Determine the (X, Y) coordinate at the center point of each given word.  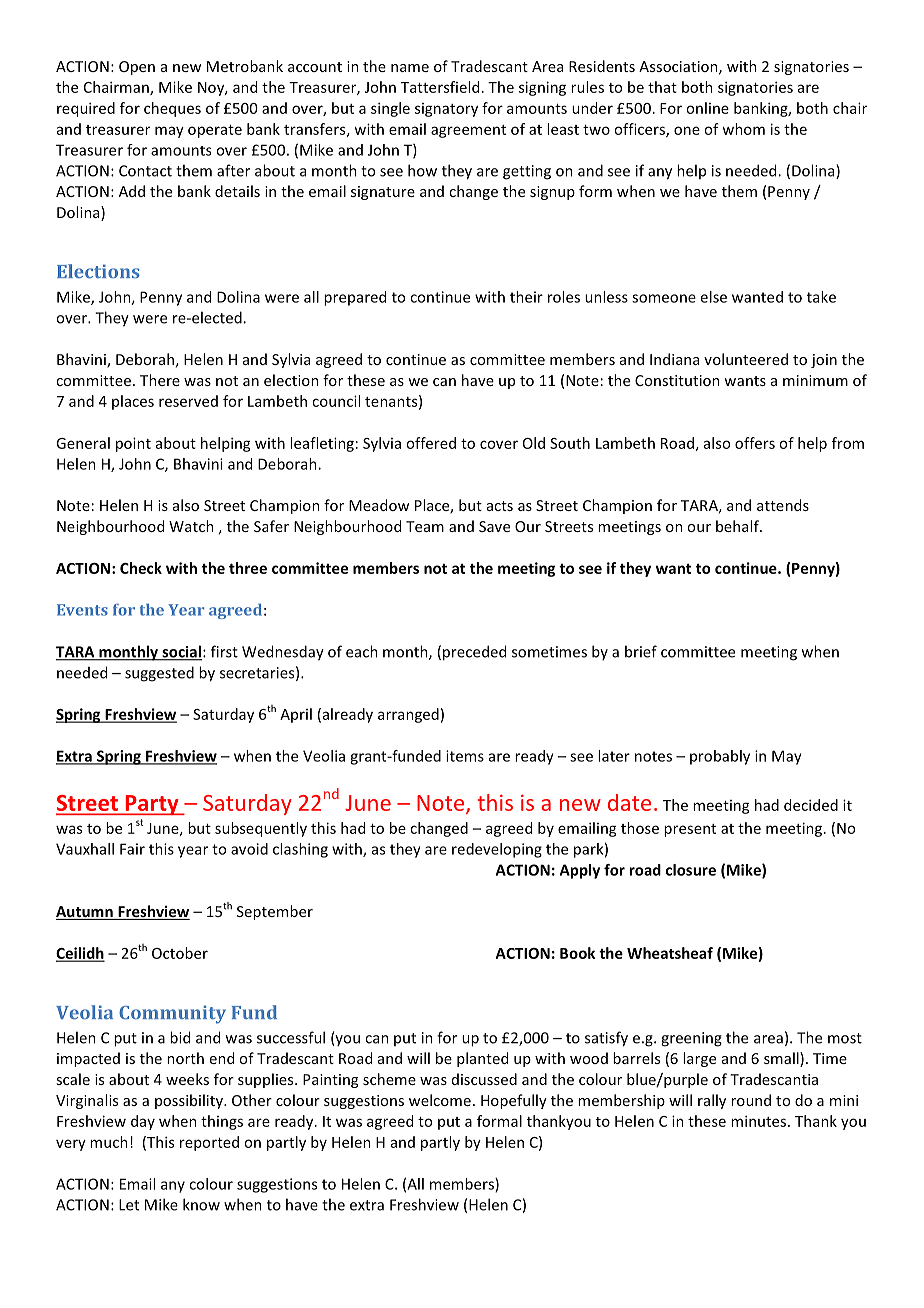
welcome (440, 1100)
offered (431, 443)
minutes (760, 1121)
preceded (474, 653)
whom (743, 129)
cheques (172, 109)
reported (209, 1143)
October (180, 953)
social (181, 652)
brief (641, 651)
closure (691, 870)
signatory (446, 110)
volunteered (746, 359)
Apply (580, 871)
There (160, 380)
